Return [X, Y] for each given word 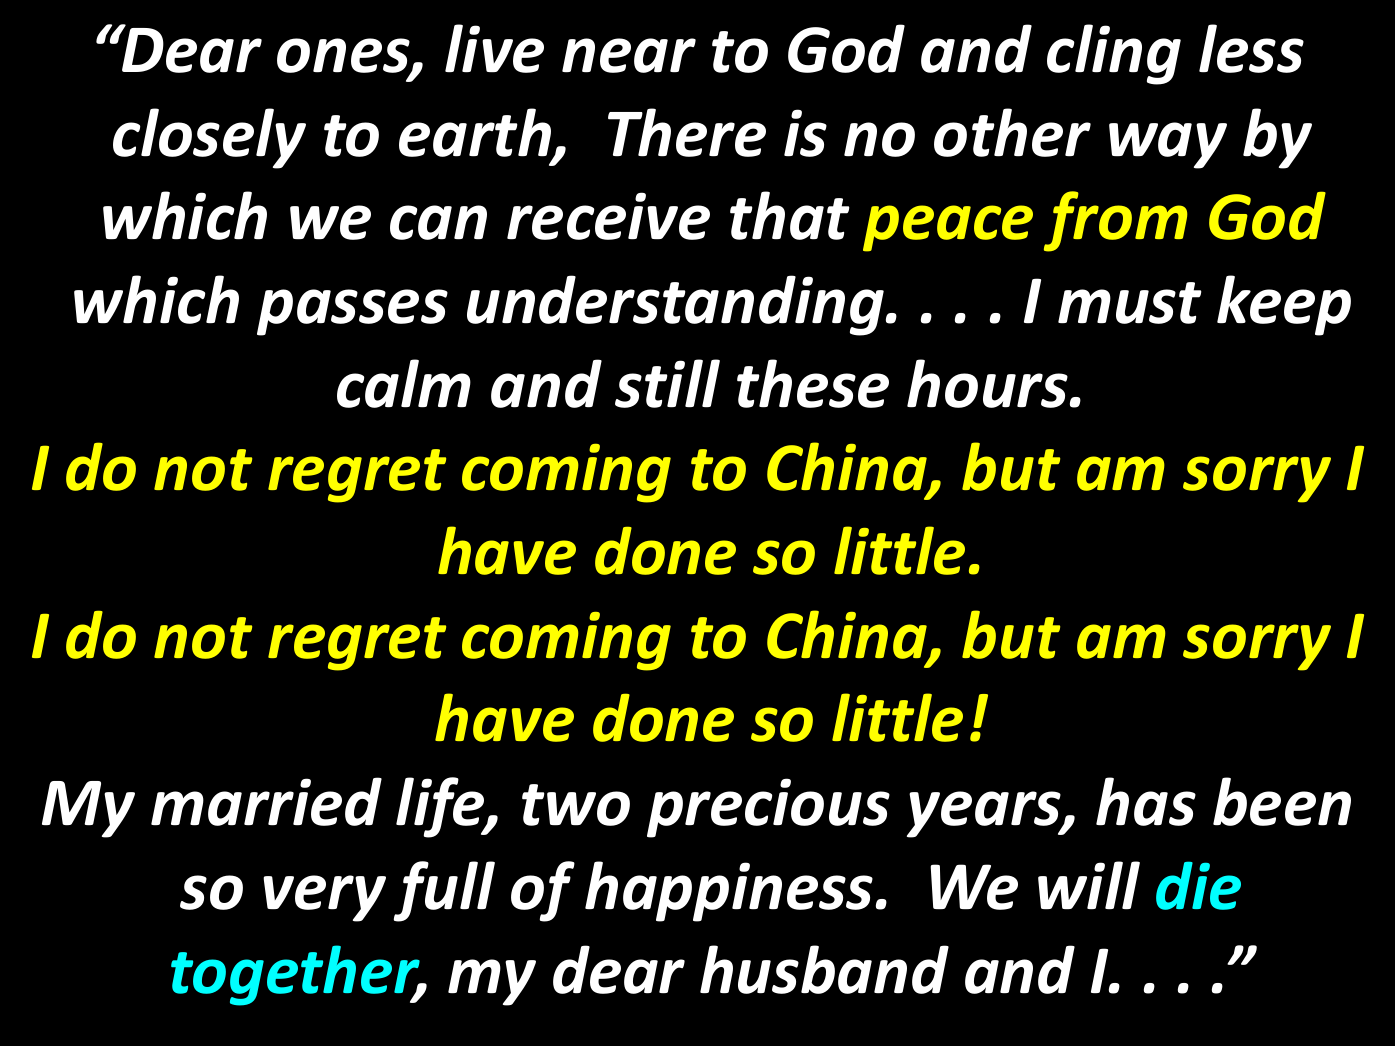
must [1130, 303]
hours [987, 383]
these [813, 383]
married [266, 801]
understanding [675, 305]
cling [1114, 54]
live [494, 48]
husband [824, 969]
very [324, 898]
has [1146, 801]
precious [768, 808]
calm [404, 383]
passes [352, 312]
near [629, 55]
